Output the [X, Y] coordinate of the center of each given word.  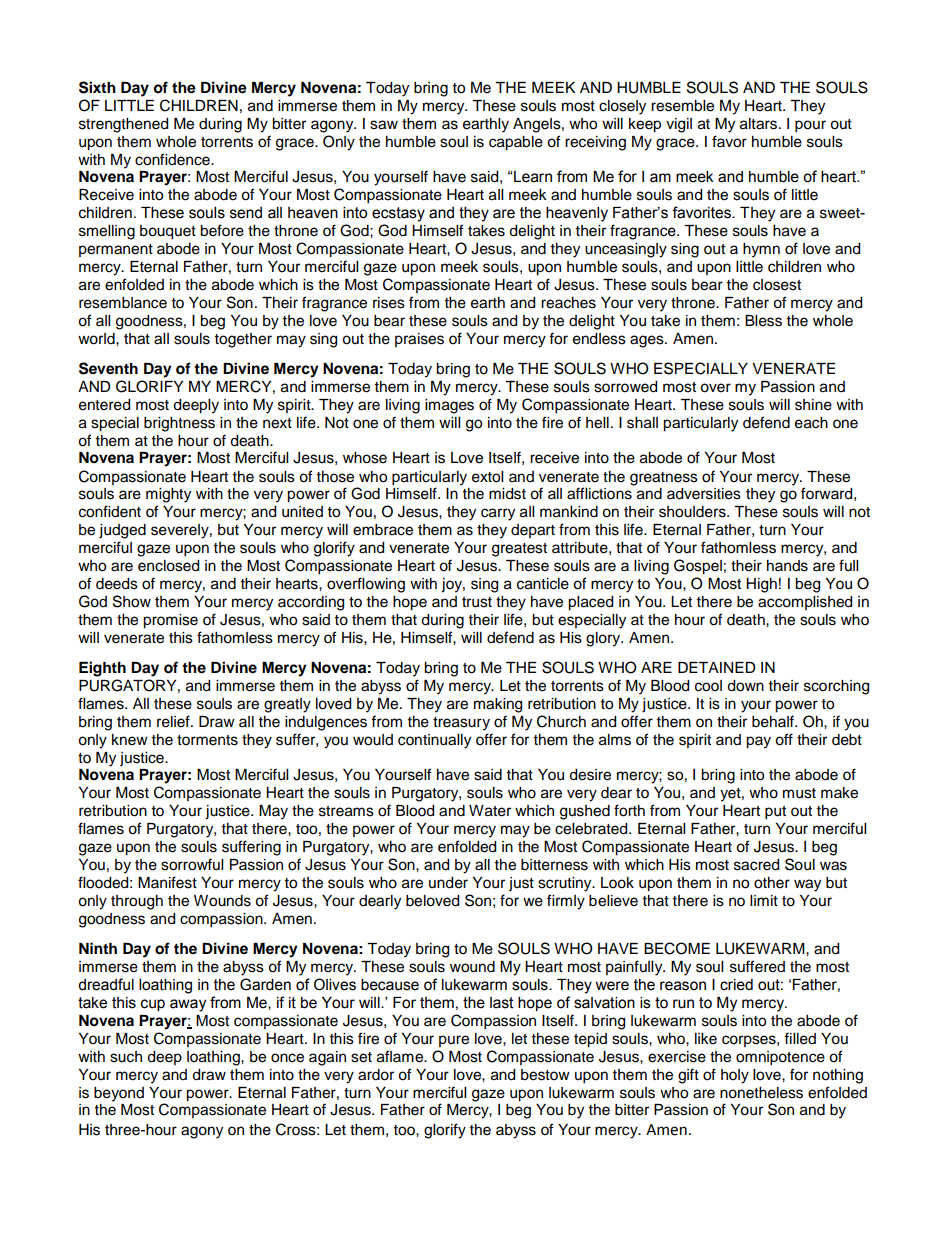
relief [174, 721]
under [448, 883]
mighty [168, 495]
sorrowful [192, 864]
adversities [704, 494]
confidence [173, 159]
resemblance [123, 303]
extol [487, 477]
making [498, 705]
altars [758, 124]
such [126, 1057]
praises [419, 340]
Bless [763, 321]
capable [516, 143]
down [745, 686]
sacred [756, 865]
